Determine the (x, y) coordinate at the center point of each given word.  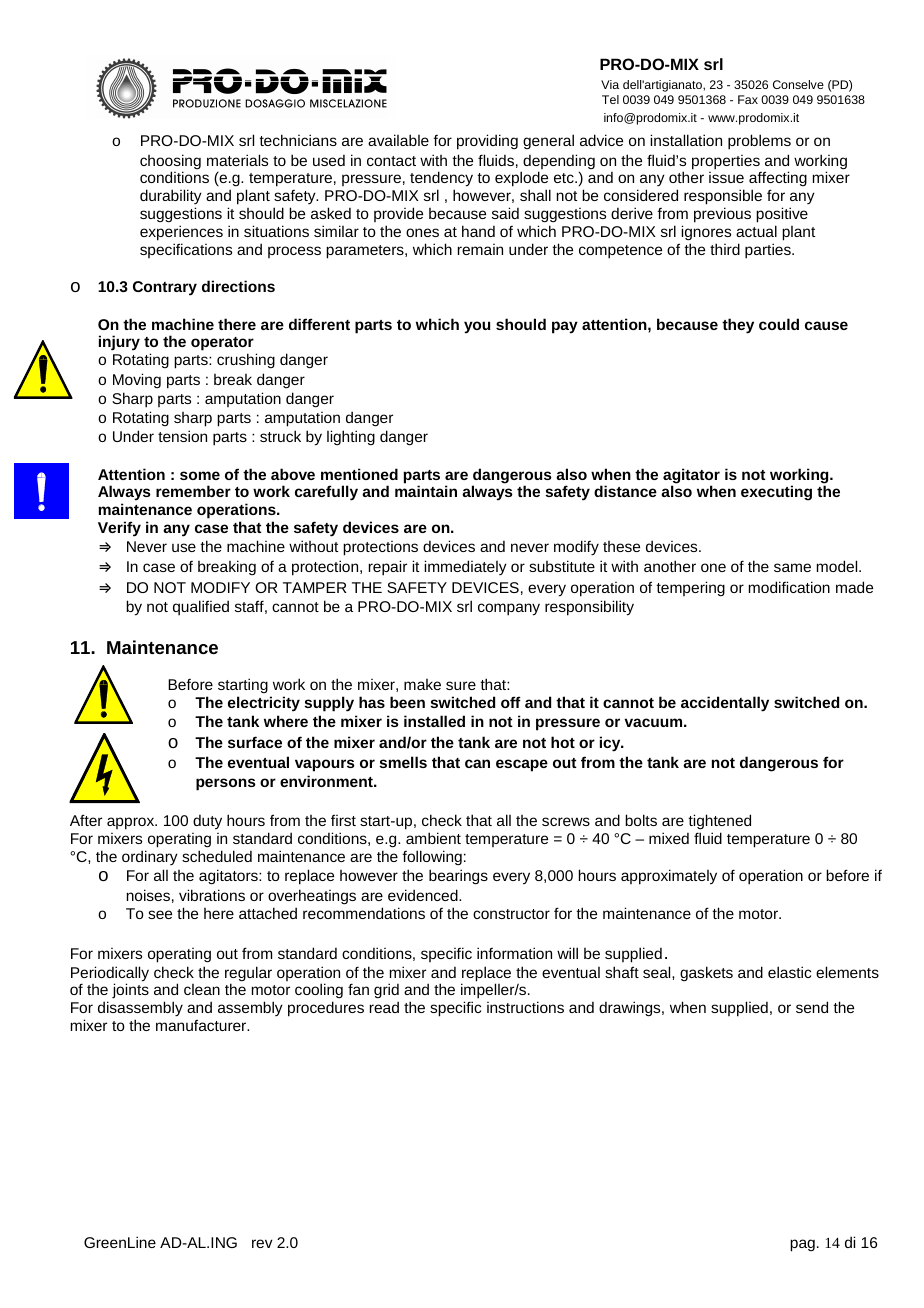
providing (487, 142)
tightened (719, 823)
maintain (426, 491)
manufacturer (202, 1025)
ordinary (150, 857)
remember (193, 491)
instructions (525, 1007)
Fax (748, 99)
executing (776, 493)
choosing (170, 163)
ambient (433, 838)
